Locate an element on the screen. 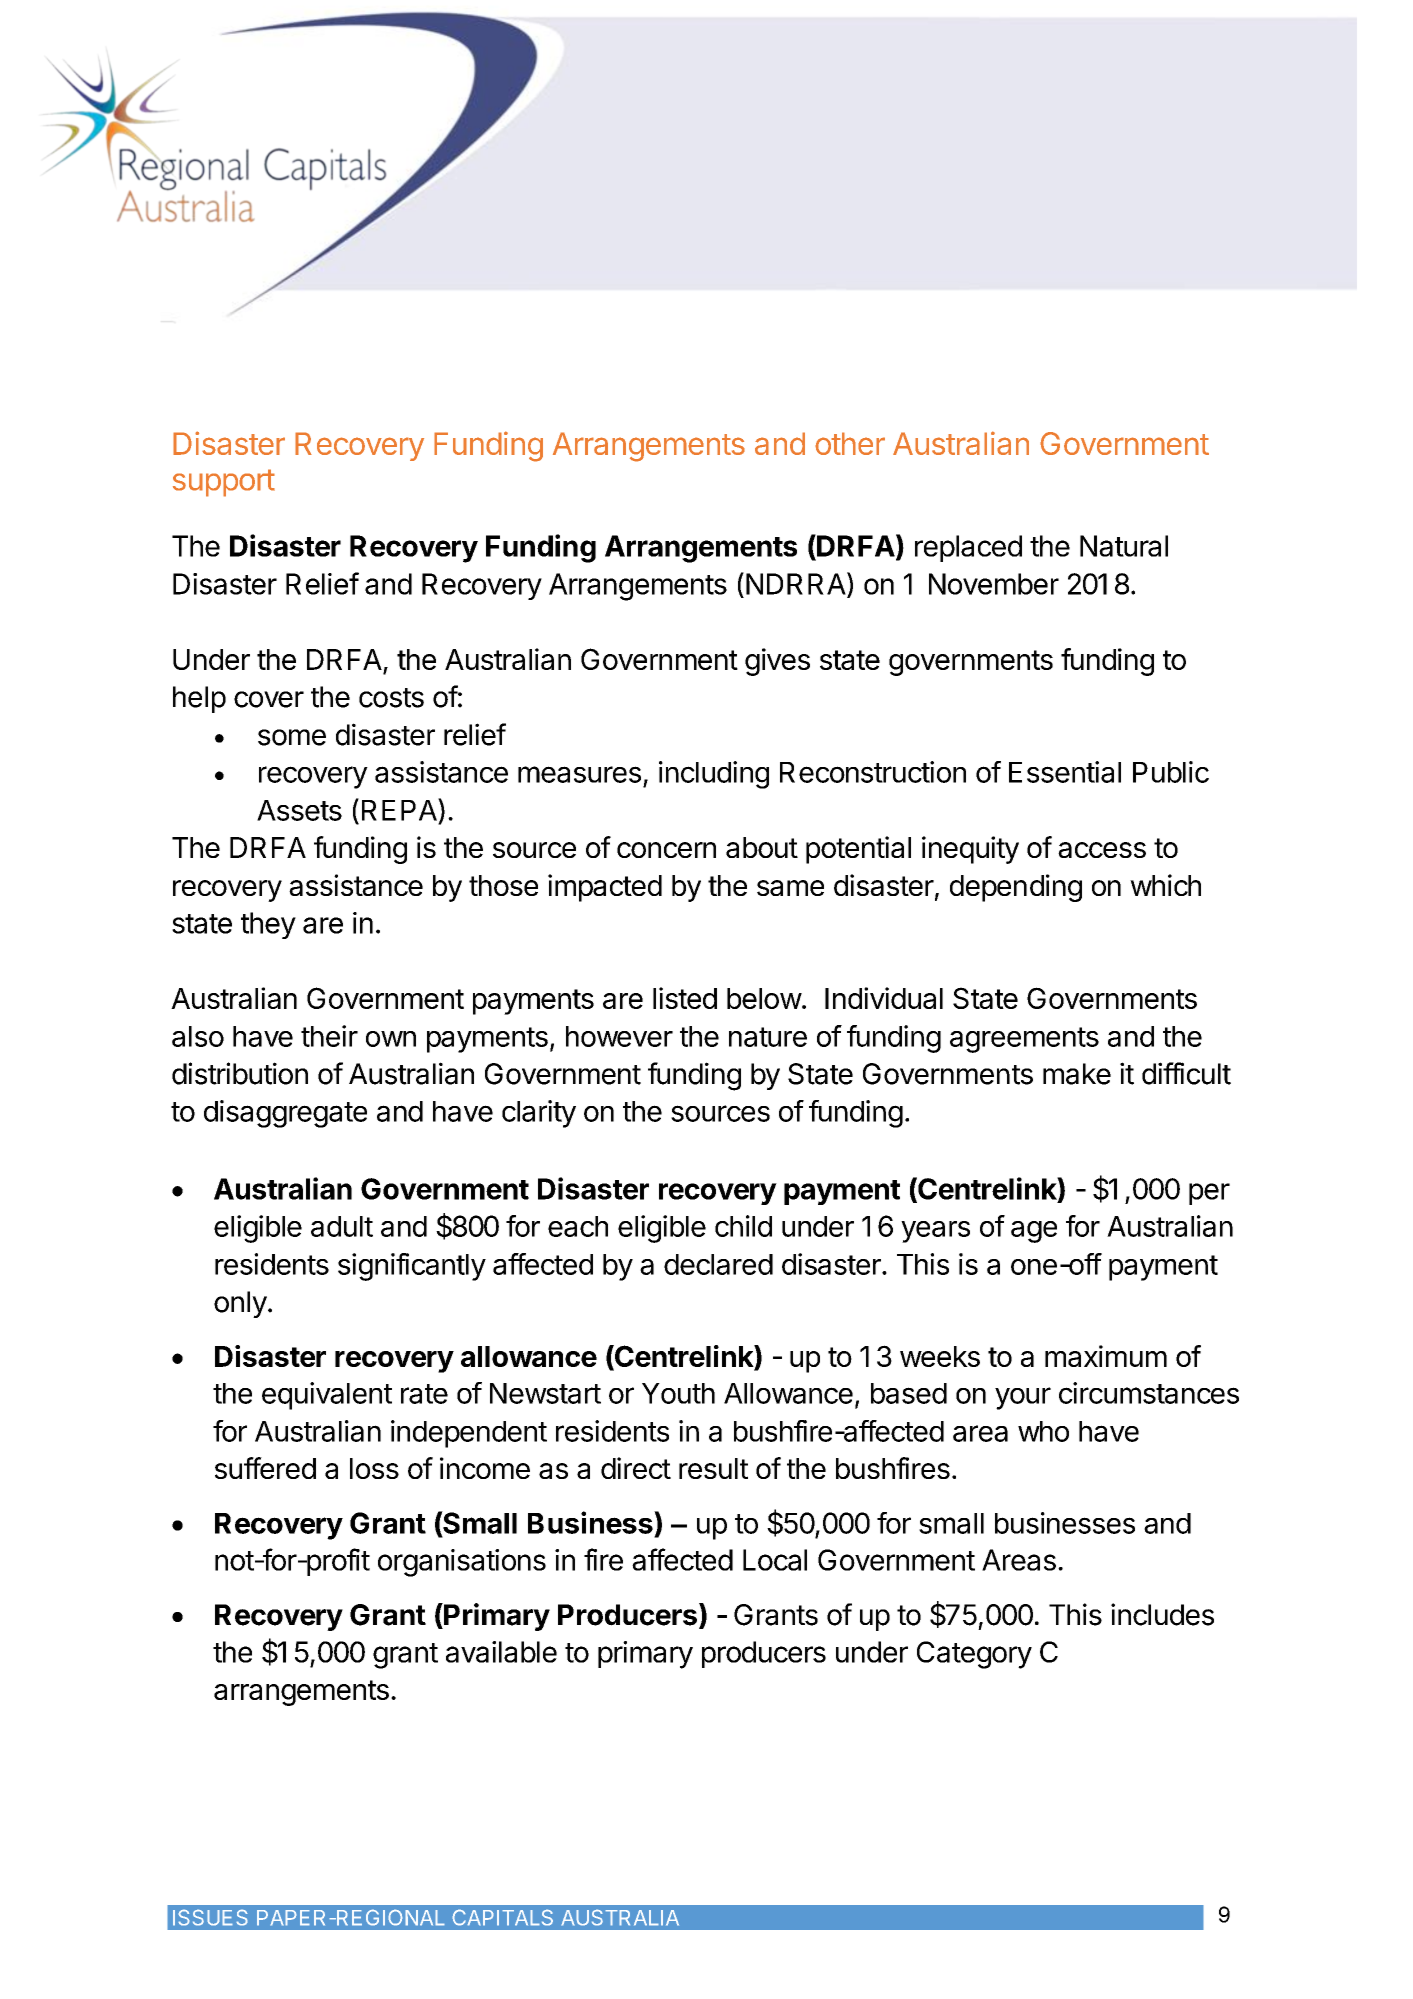 This screenshot has width=1413, height=1999. equivalent is located at coordinates (327, 1396).
